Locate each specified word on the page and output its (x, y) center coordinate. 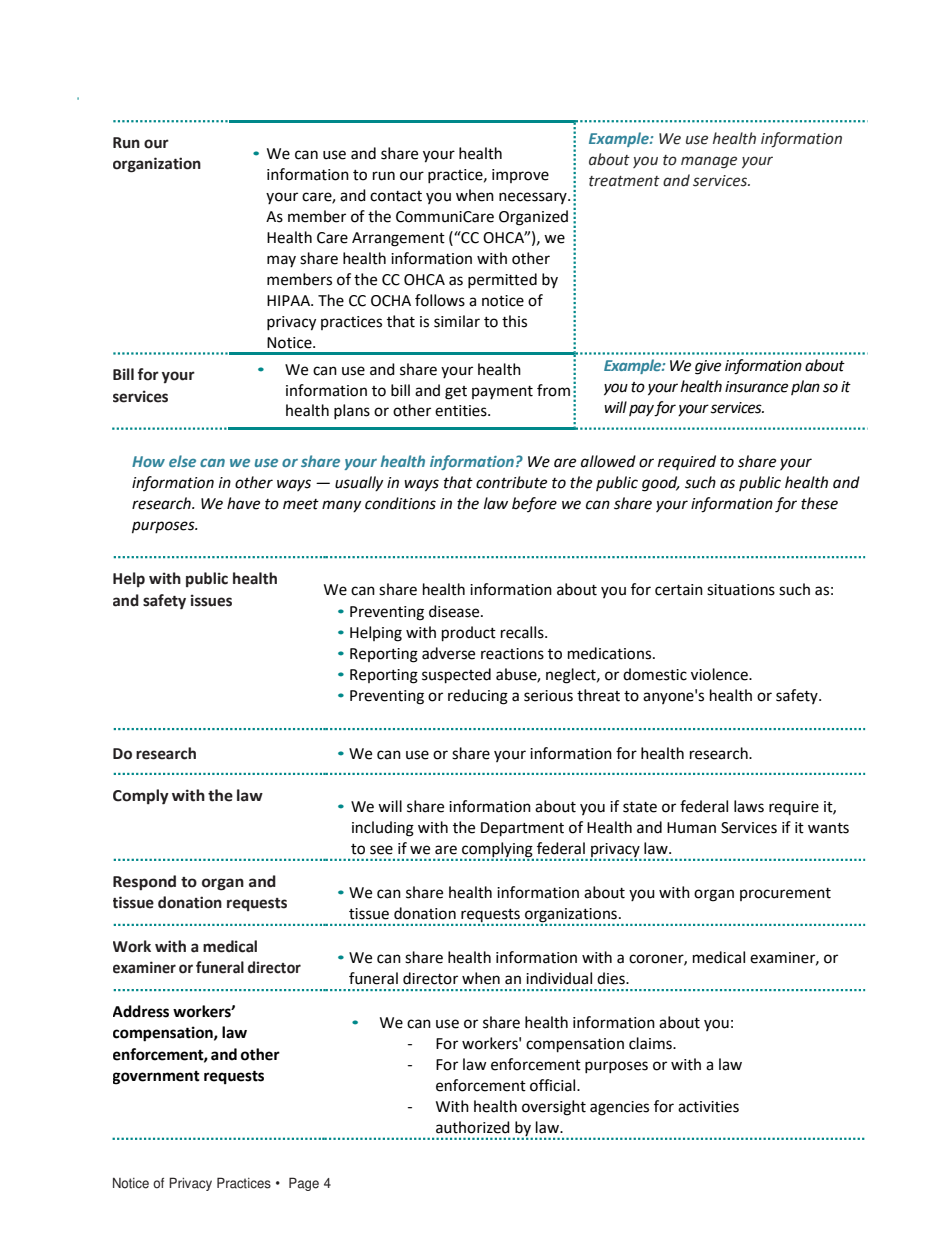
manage (709, 162)
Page (304, 1184)
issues (211, 600)
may (281, 261)
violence (720, 674)
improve (520, 176)
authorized (473, 1127)
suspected (456, 676)
